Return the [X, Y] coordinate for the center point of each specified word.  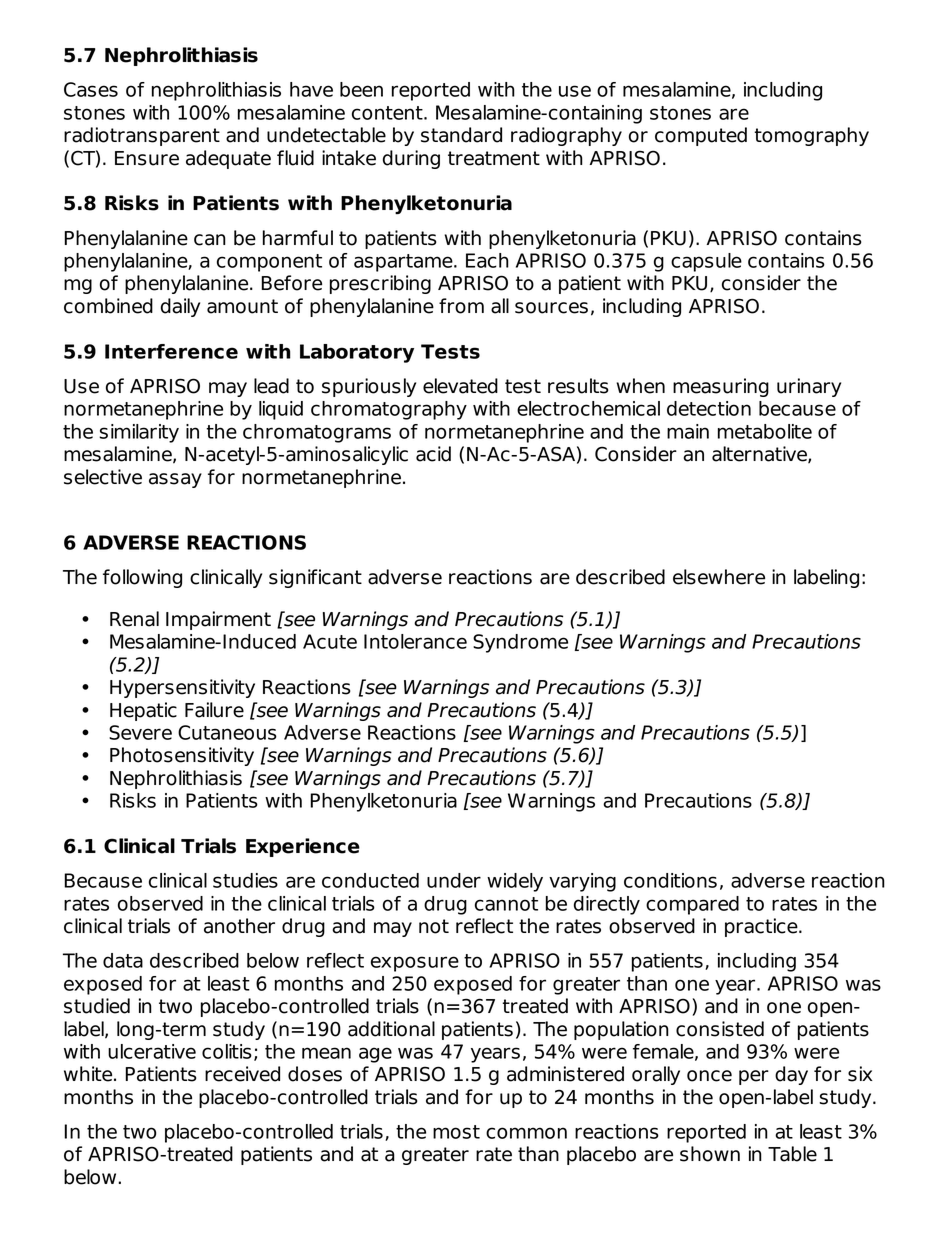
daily [180, 307]
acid [433, 454]
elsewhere [719, 577]
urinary [809, 387]
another [239, 926]
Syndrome [520, 643]
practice [762, 927]
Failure [214, 710]
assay [175, 480]
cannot [506, 904]
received [242, 1074]
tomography [811, 136]
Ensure [147, 158]
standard [461, 135]
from [461, 306]
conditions [670, 880]
